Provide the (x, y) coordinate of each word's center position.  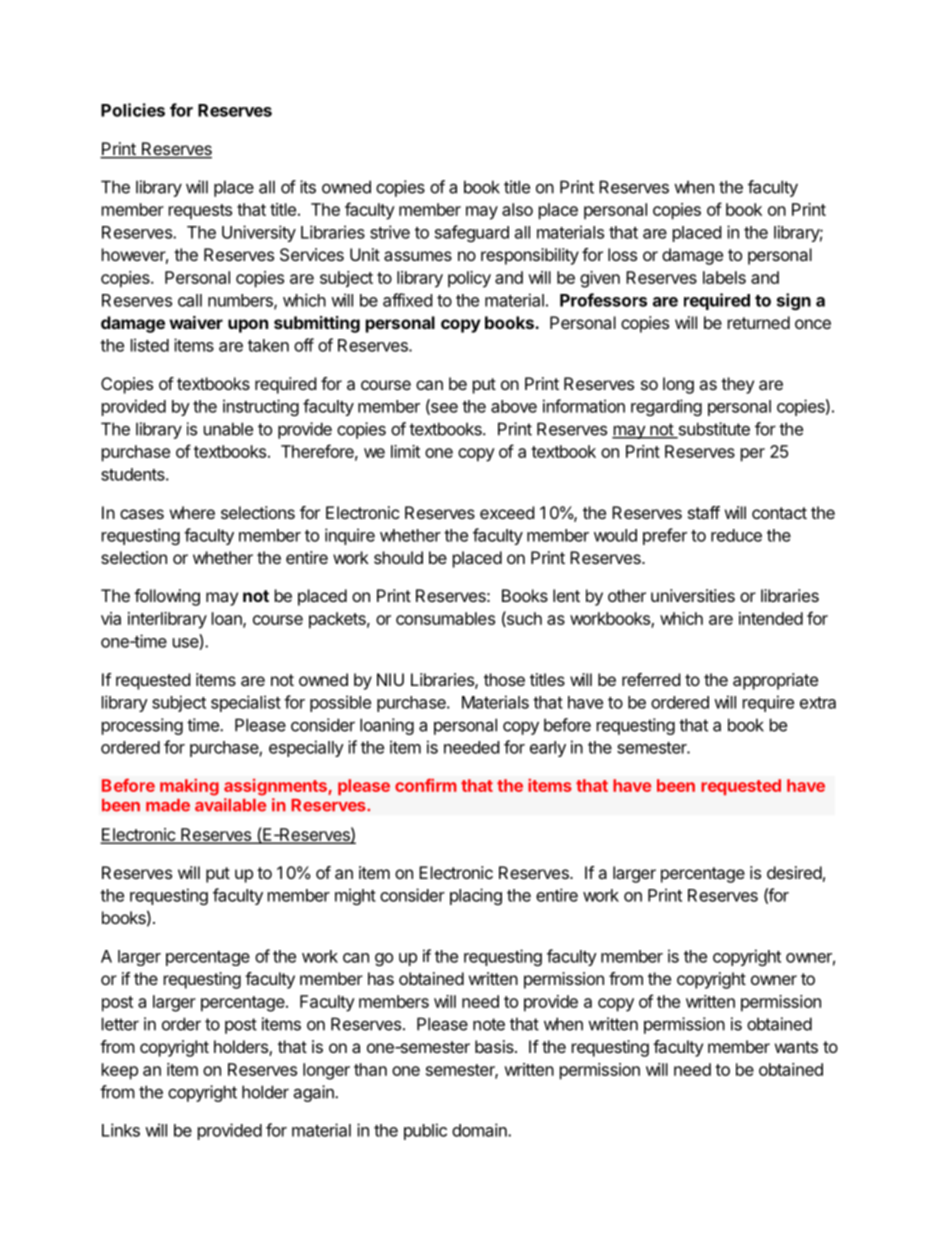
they (737, 385)
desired (794, 872)
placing (476, 896)
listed (150, 345)
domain (480, 1130)
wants (796, 1047)
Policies (133, 110)
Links (121, 1130)
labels (724, 277)
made (168, 805)
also (517, 209)
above (514, 406)
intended (771, 618)
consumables (445, 618)
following (167, 597)
